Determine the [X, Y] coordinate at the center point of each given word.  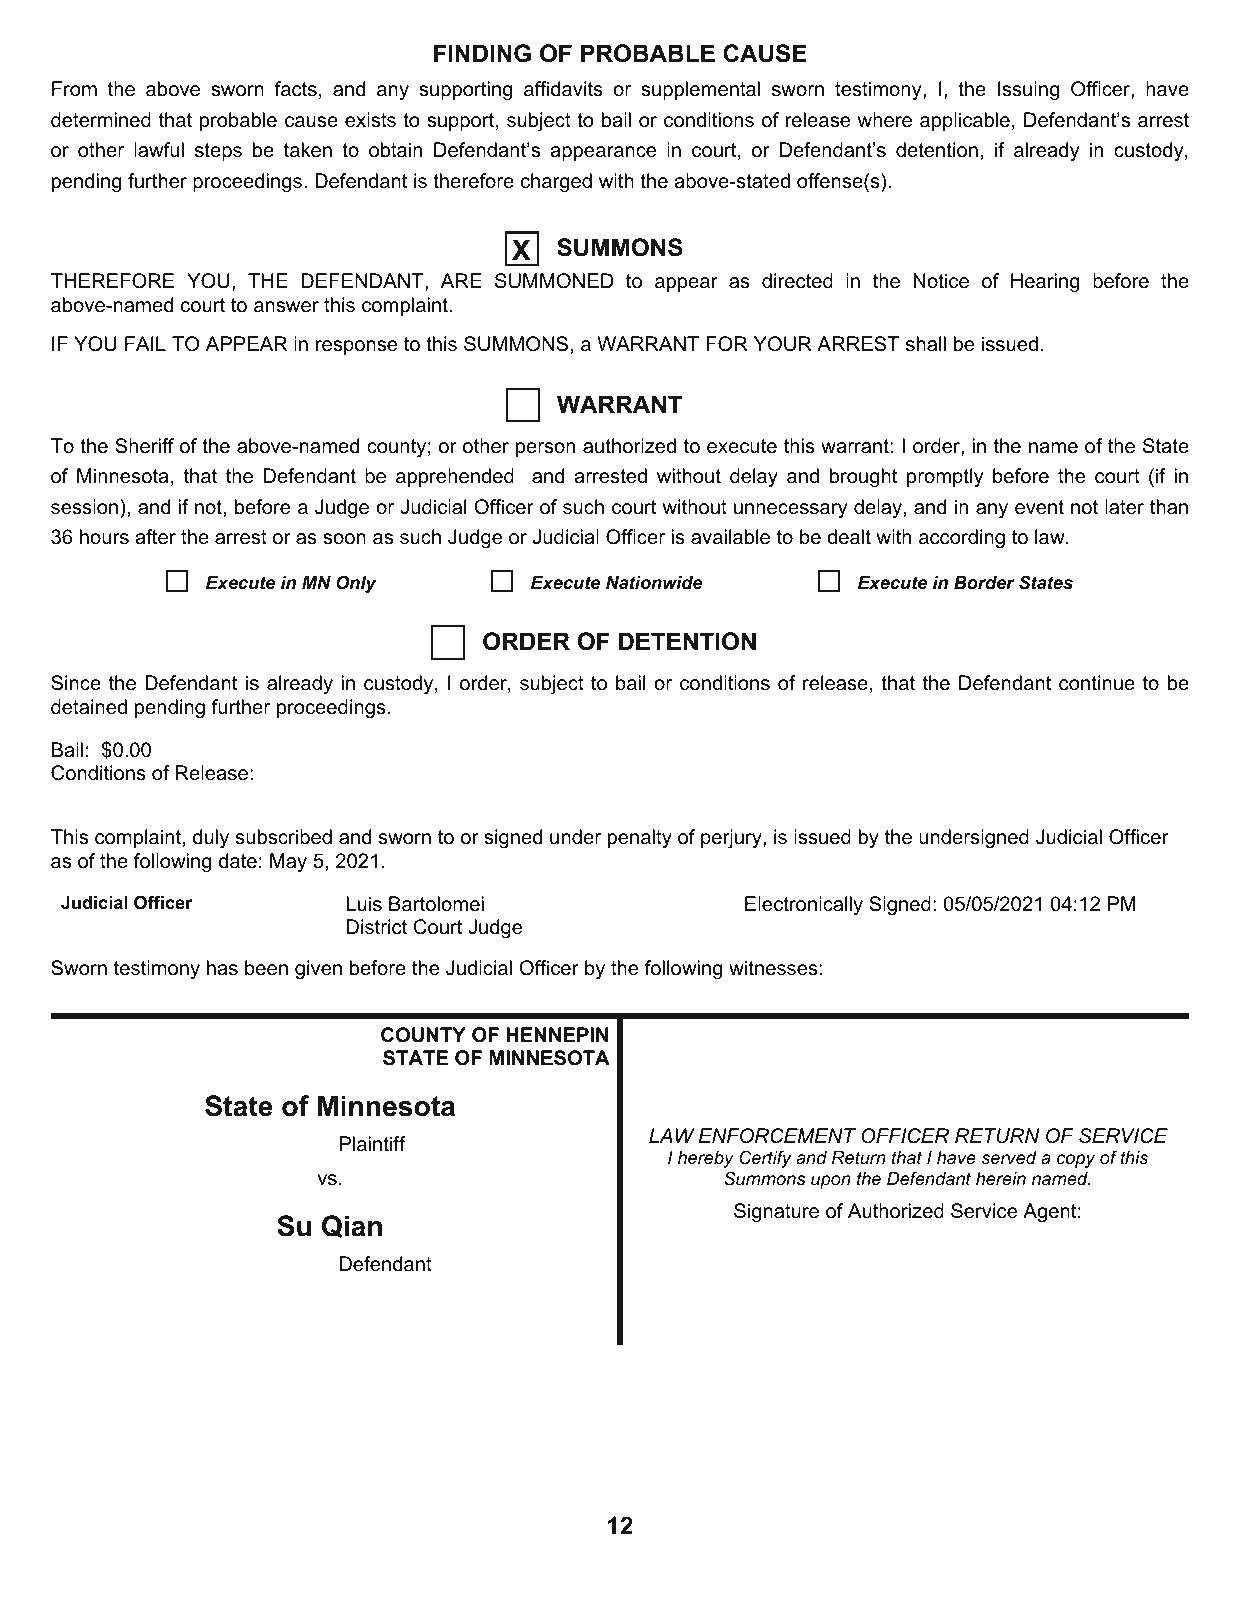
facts [295, 89]
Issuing [1028, 91]
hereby [706, 1159]
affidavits [563, 89]
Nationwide [654, 583]
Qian [352, 1226]
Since [76, 683]
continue [1097, 683]
